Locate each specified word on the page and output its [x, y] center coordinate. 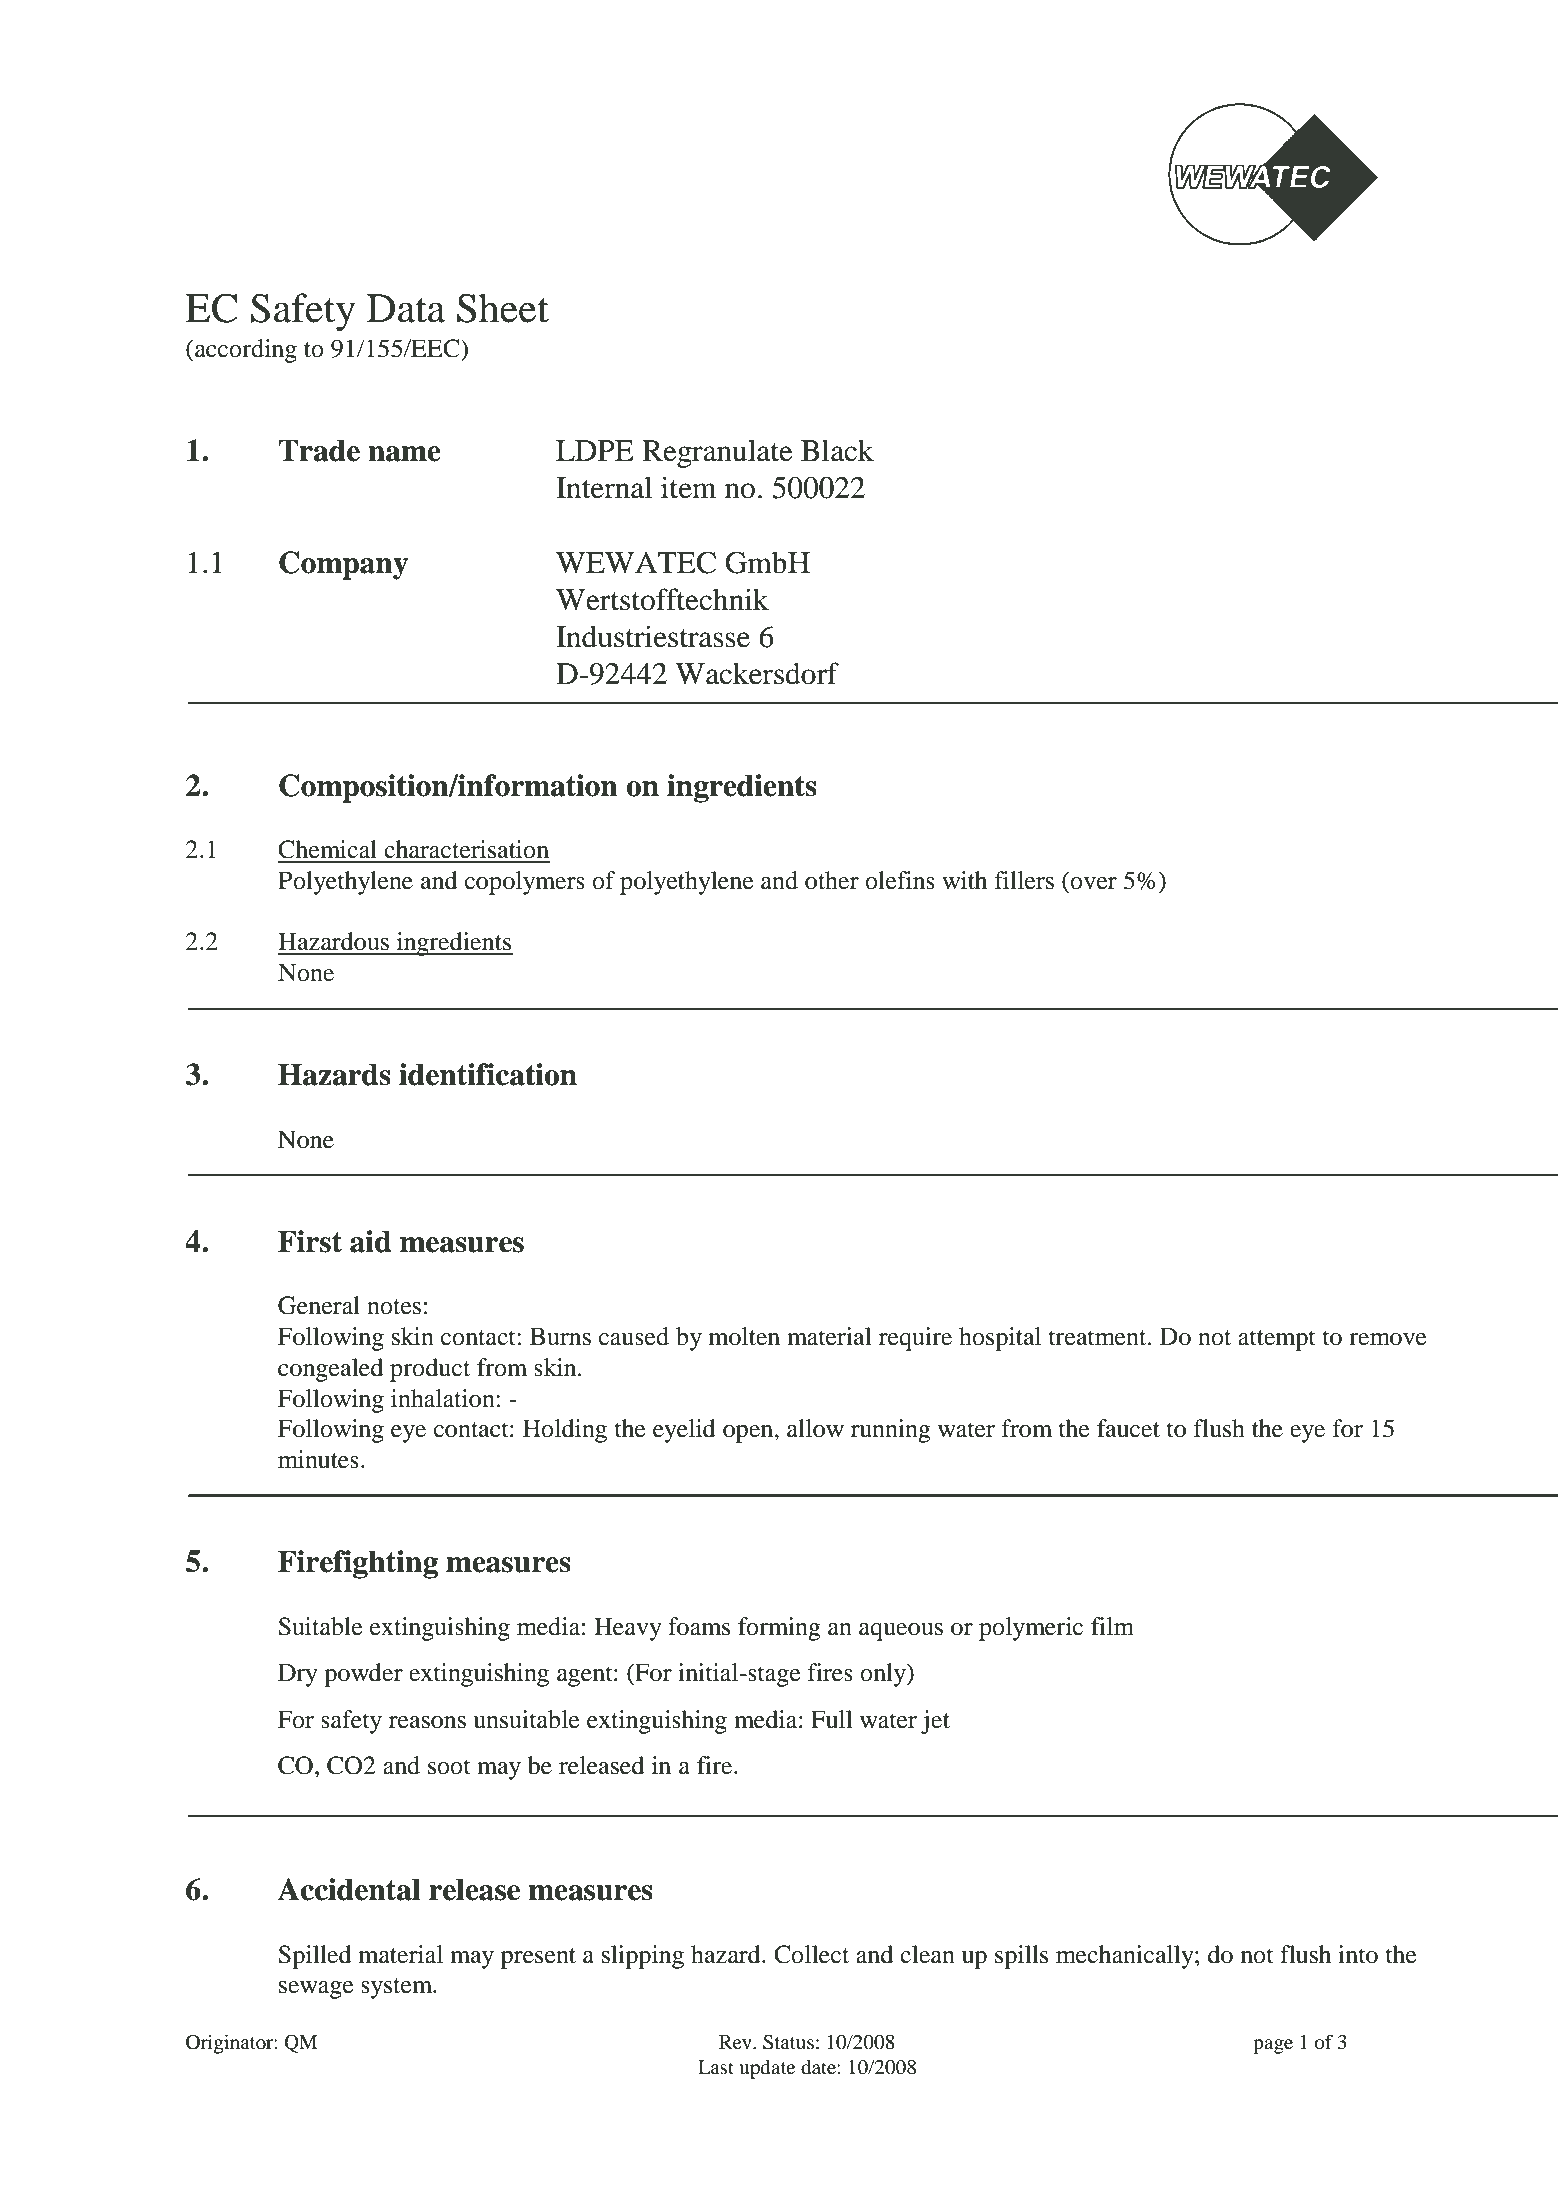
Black [837, 450]
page [1273, 2046]
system [398, 1988]
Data [406, 308]
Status [788, 2042]
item [689, 487]
